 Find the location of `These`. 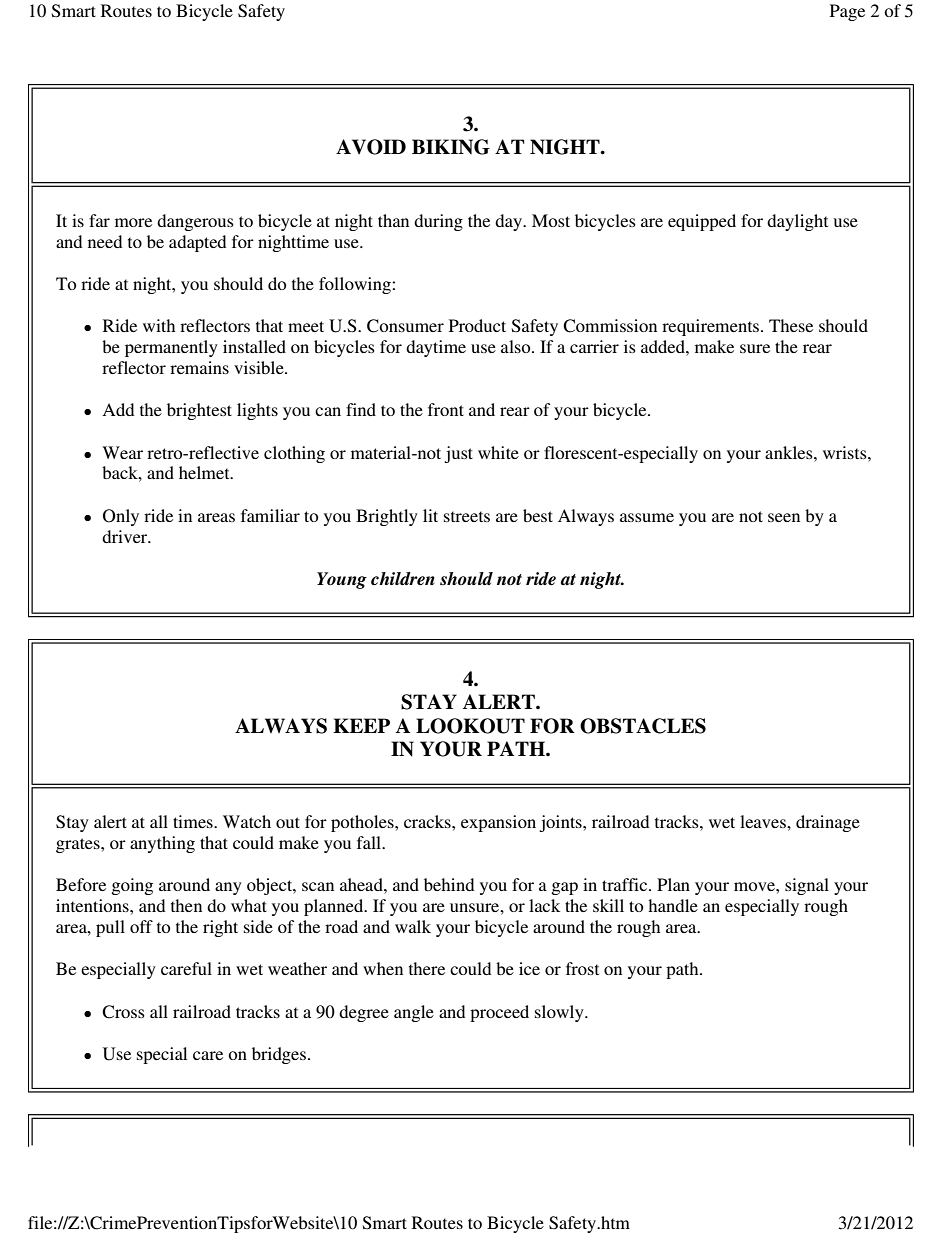

These is located at coordinates (791, 325).
